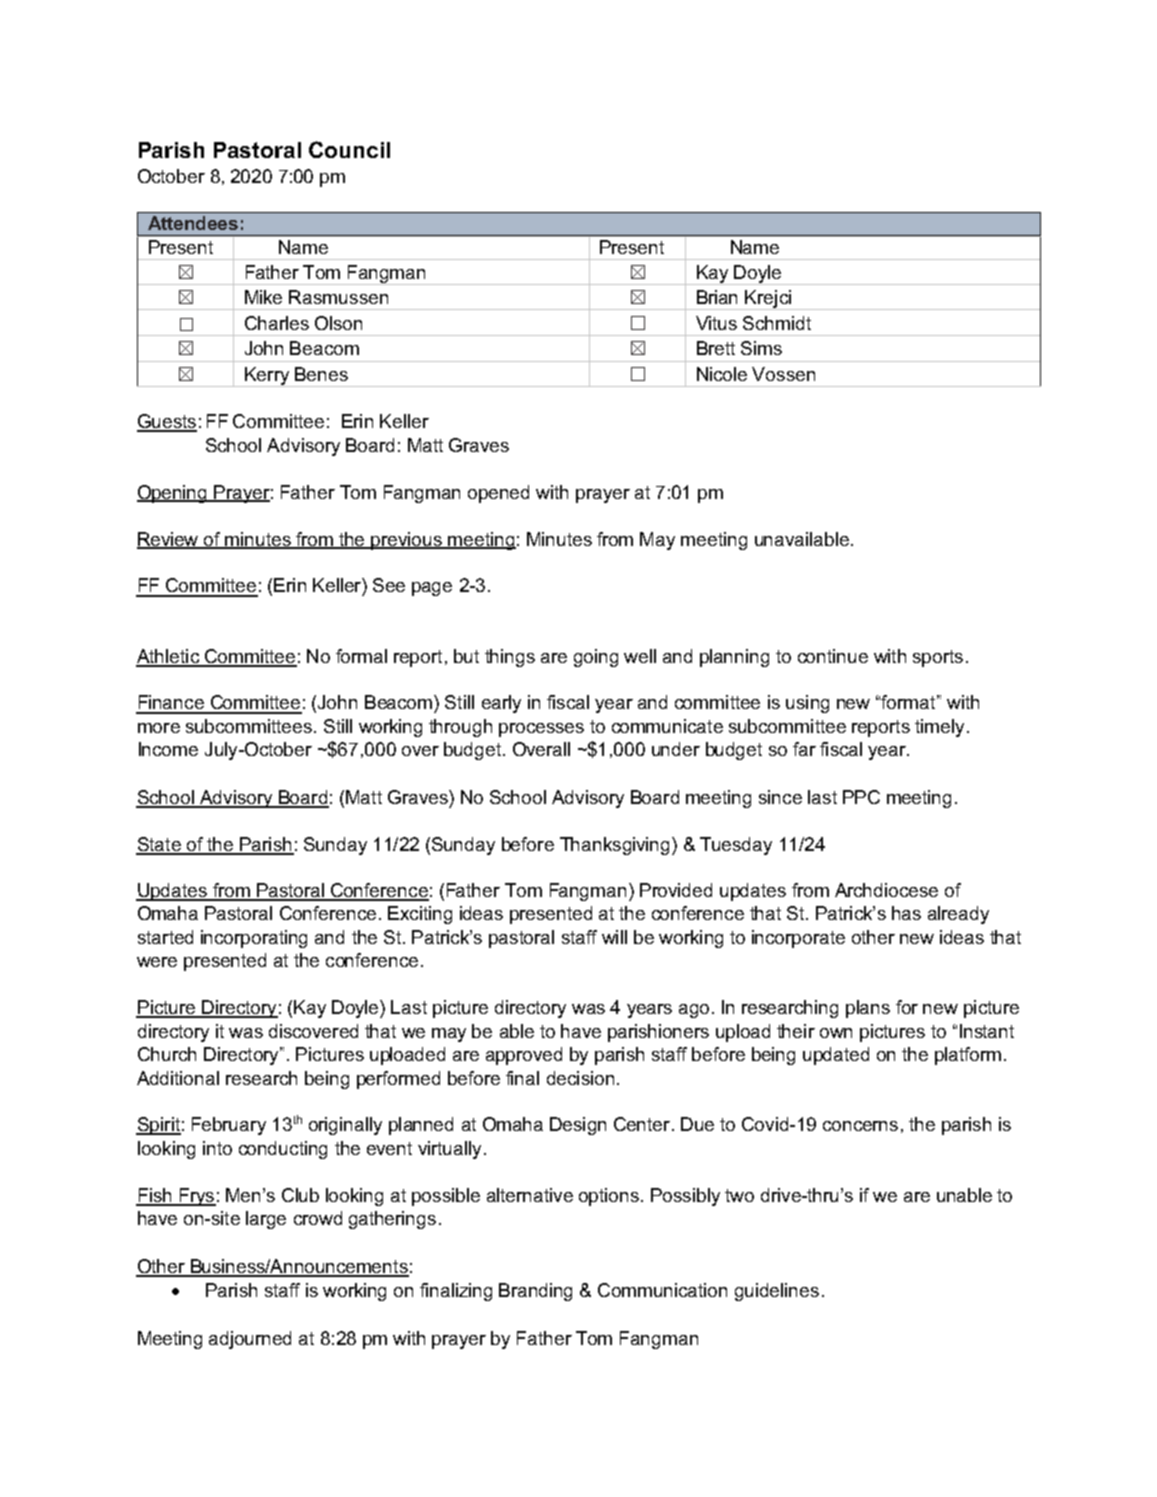  Describe the element at coordinates (193, 223) in the screenshot. I see `Attendees` at that location.
